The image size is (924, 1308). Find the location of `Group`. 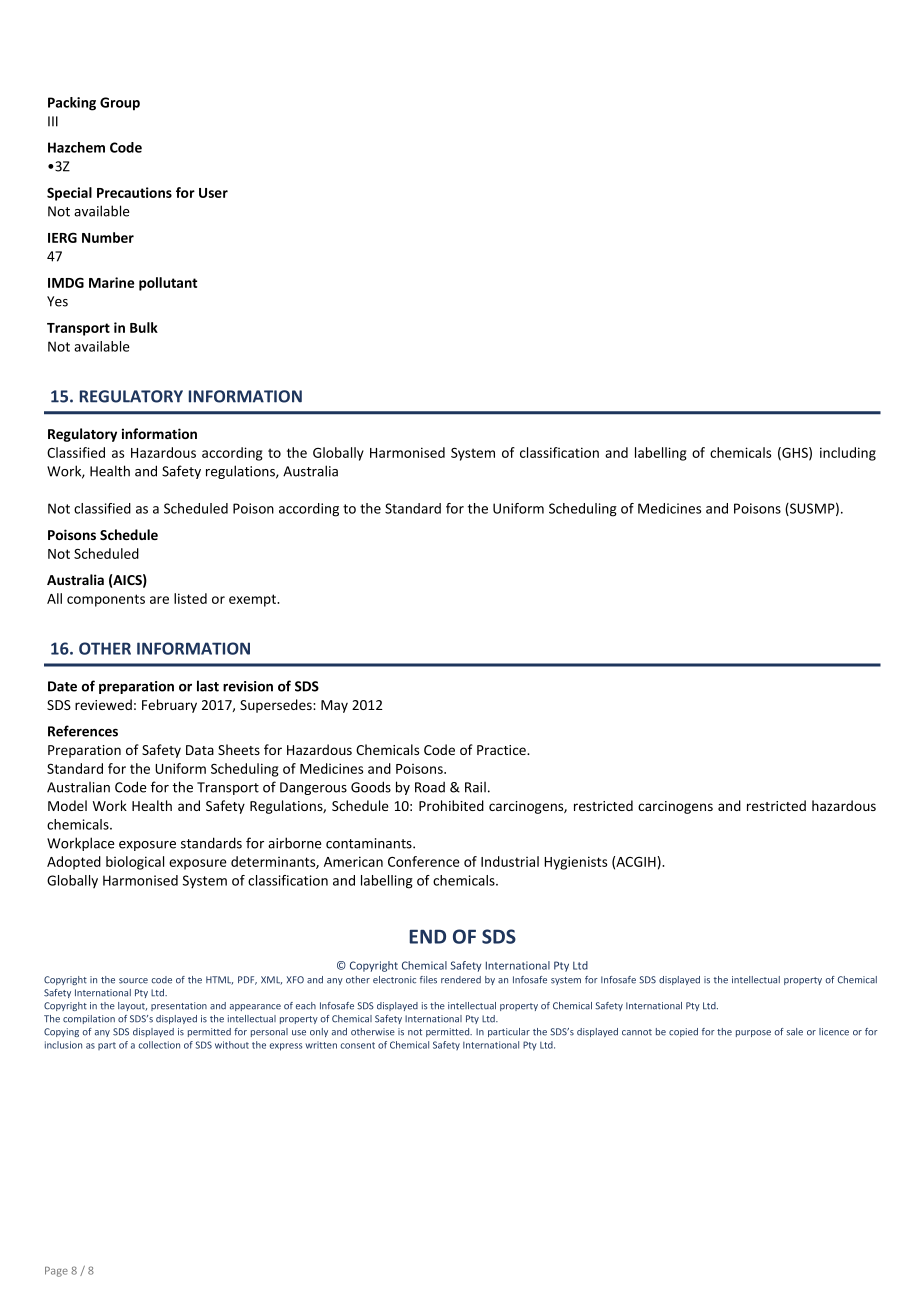

Group is located at coordinates (120, 104).
